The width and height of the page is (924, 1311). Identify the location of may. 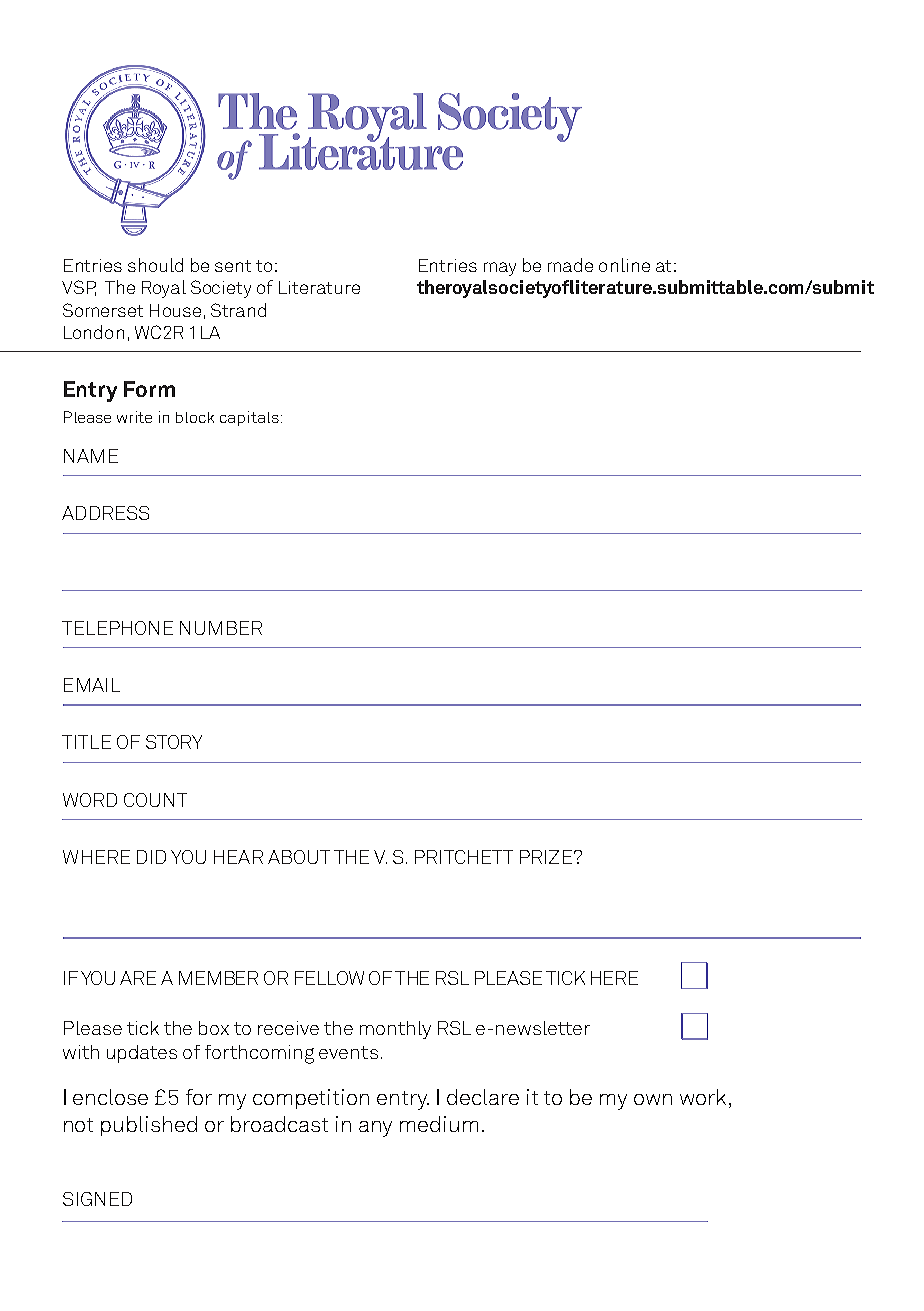
(500, 269).
